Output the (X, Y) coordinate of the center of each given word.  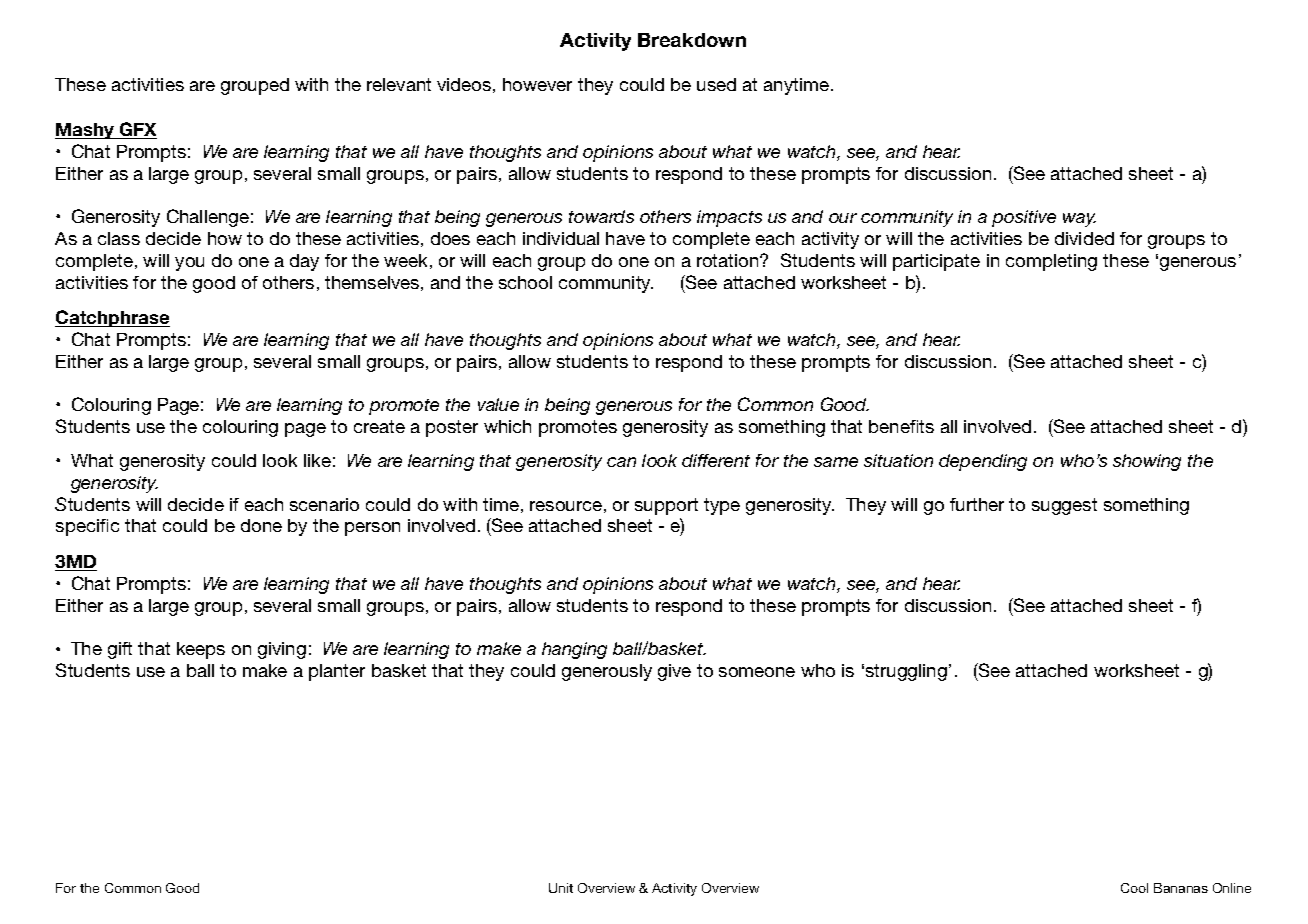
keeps (201, 650)
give (674, 672)
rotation (729, 260)
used (716, 84)
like (317, 460)
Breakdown (692, 40)
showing (1147, 462)
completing (1051, 262)
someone (757, 672)
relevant (399, 84)
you (189, 264)
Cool (1134, 888)
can (621, 462)
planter (337, 672)
